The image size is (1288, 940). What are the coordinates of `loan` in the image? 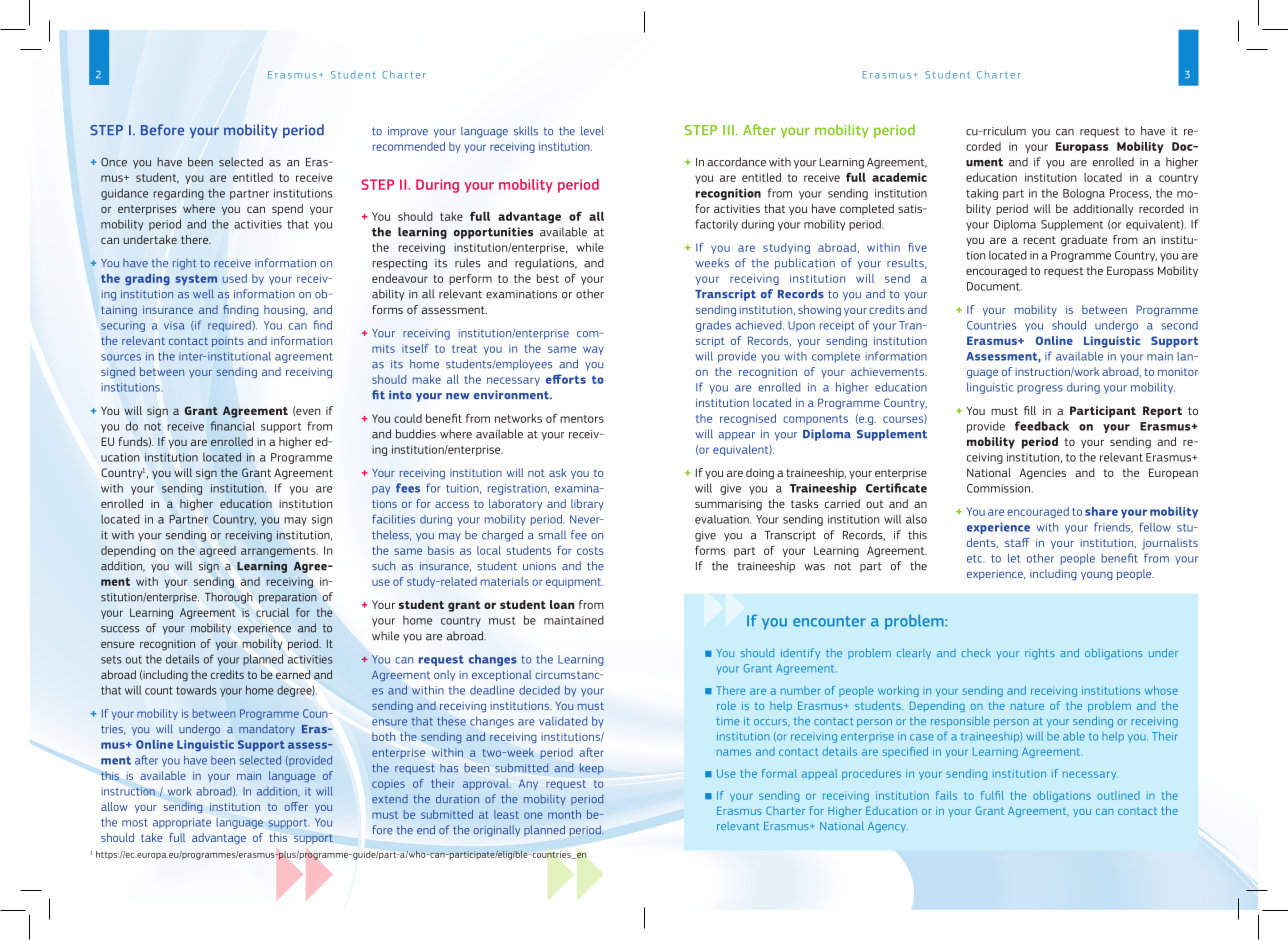 It's located at (562, 604).
